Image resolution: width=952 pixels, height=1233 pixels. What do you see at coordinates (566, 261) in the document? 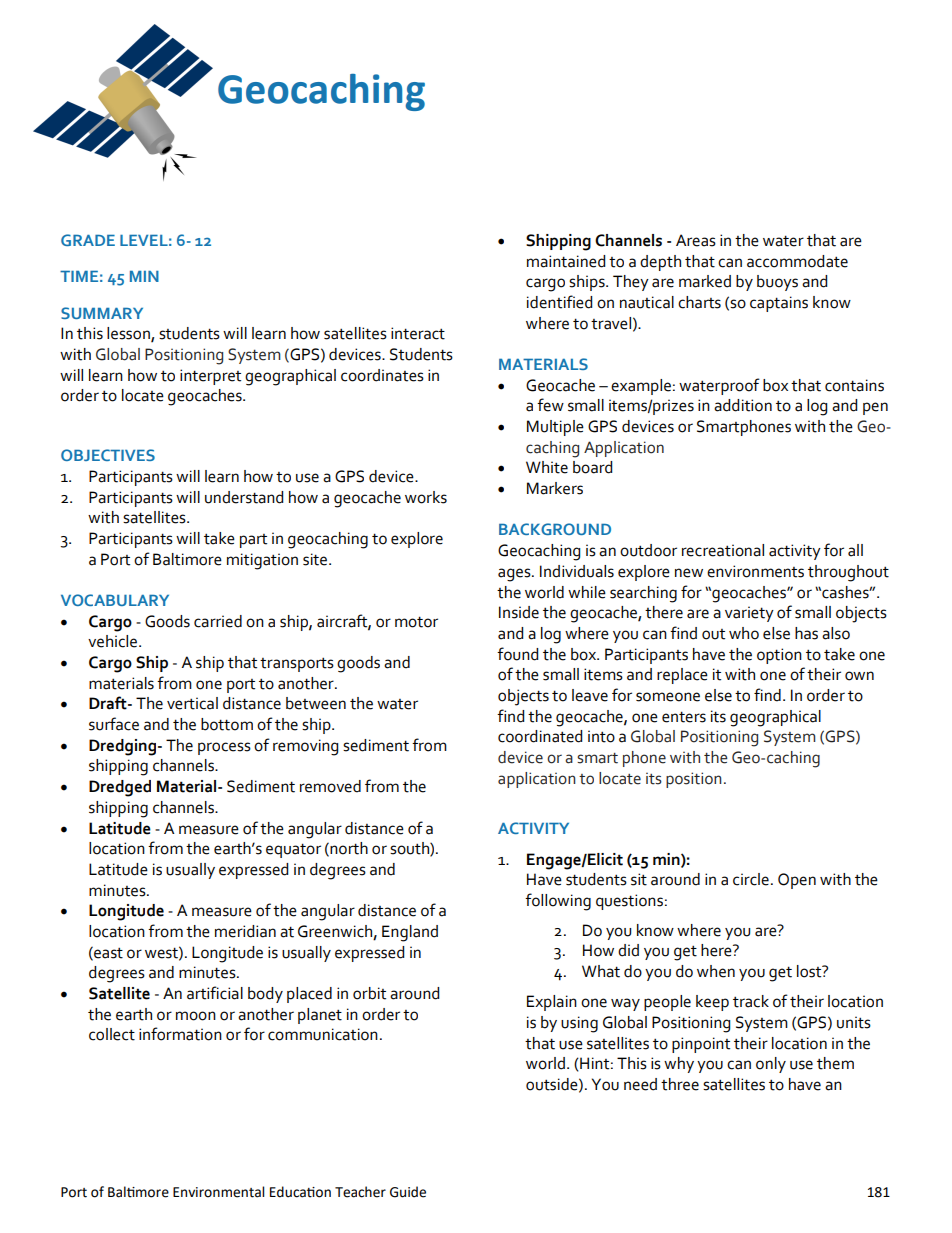
I see `maintained` at bounding box center [566, 261].
